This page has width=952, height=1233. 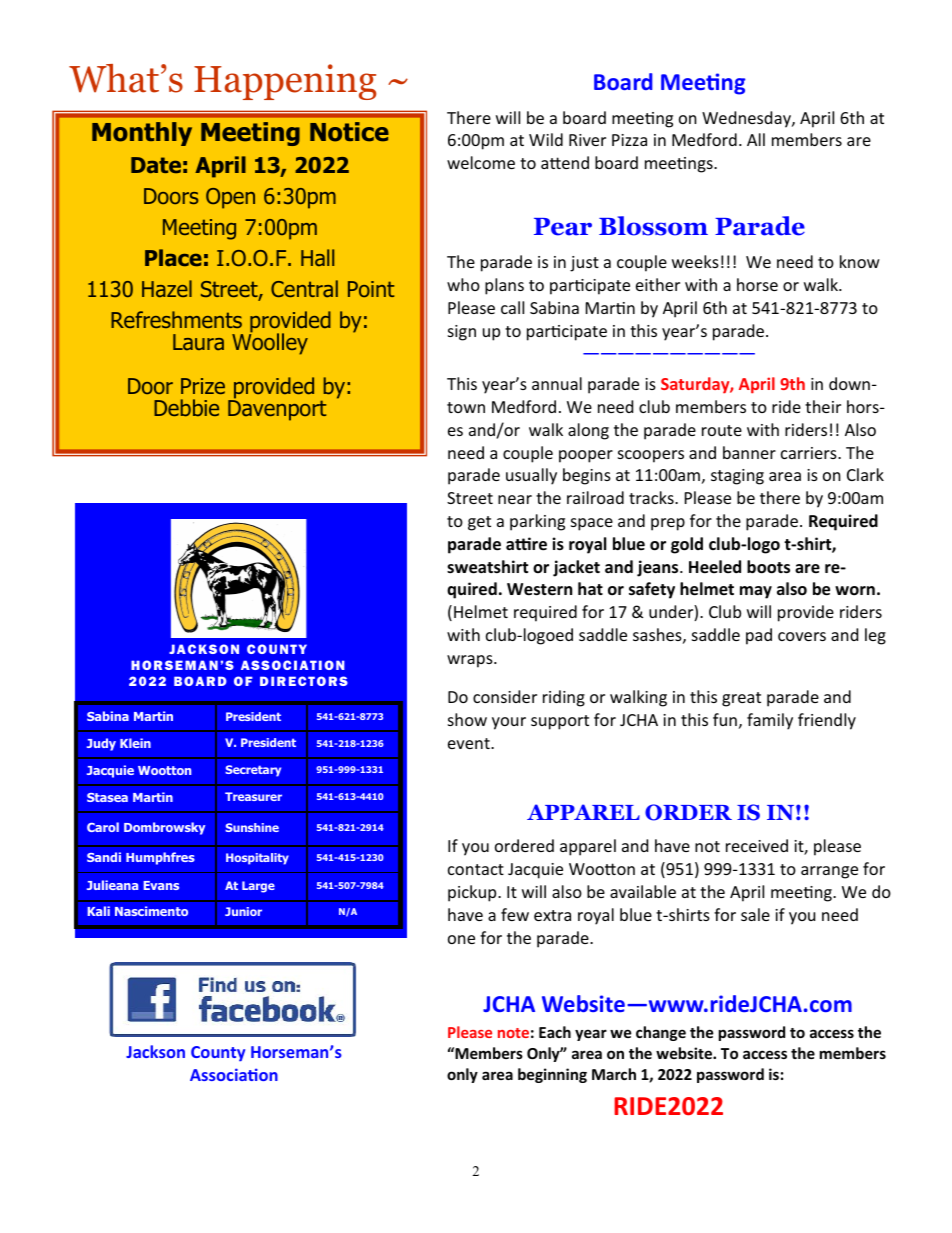 I want to click on change, so click(x=661, y=1033).
